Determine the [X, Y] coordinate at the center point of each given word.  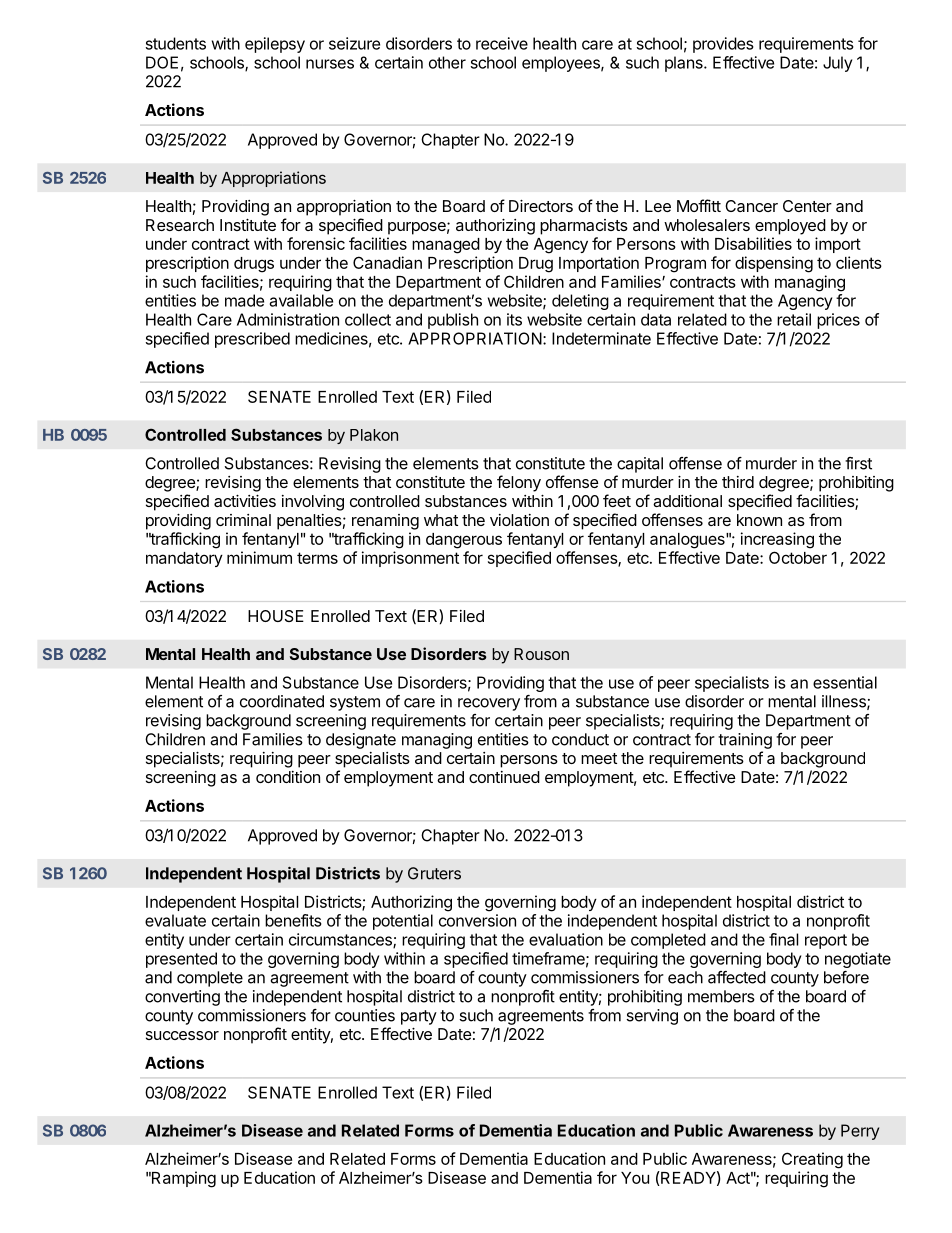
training [745, 741]
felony [519, 483]
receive [502, 43]
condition [288, 777]
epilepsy [275, 45]
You [635, 1178]
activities [245, 501]
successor [182, 1035]
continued [504, 777]
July [837, 64]
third [738, 482]
